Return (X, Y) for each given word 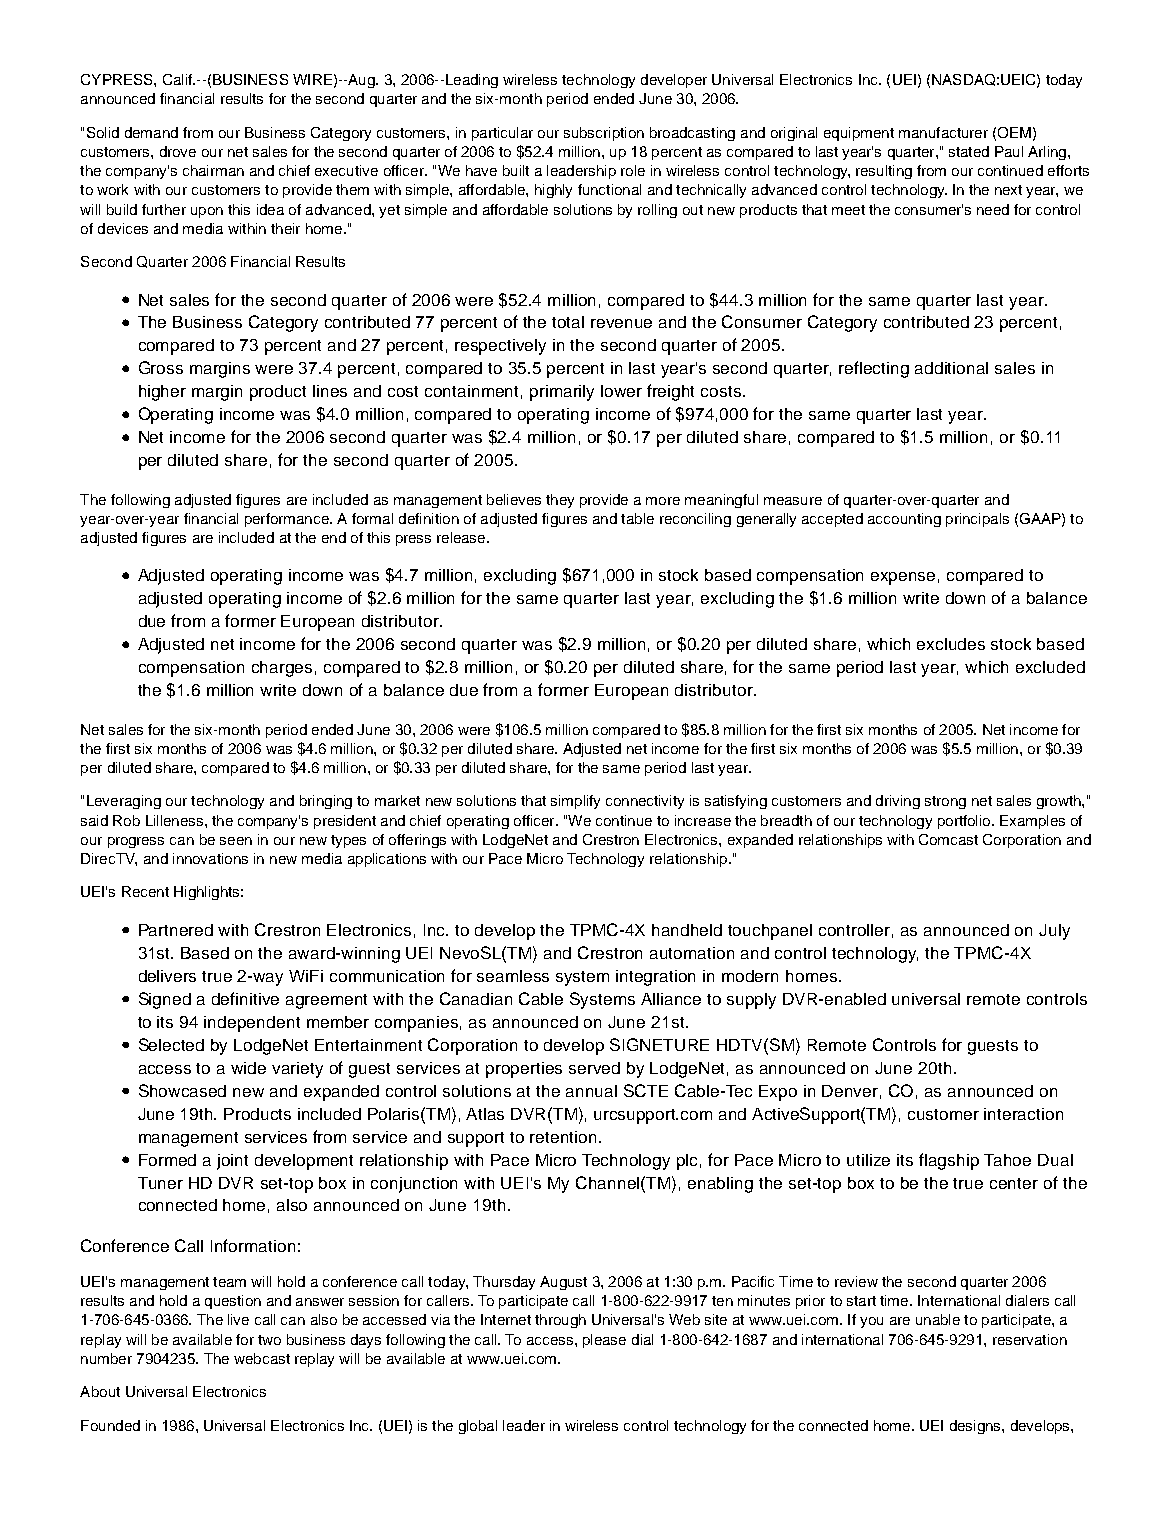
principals (977, 520)
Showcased (182, 1090)
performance (288, 520)
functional (609, 189)
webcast (262, 1358)
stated (969, 151)
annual (591, 1091)
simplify (575, 802)
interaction (1023, 1114)
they (560, 501)
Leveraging (124, 802)
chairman (213, 170)
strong (945, 802)
